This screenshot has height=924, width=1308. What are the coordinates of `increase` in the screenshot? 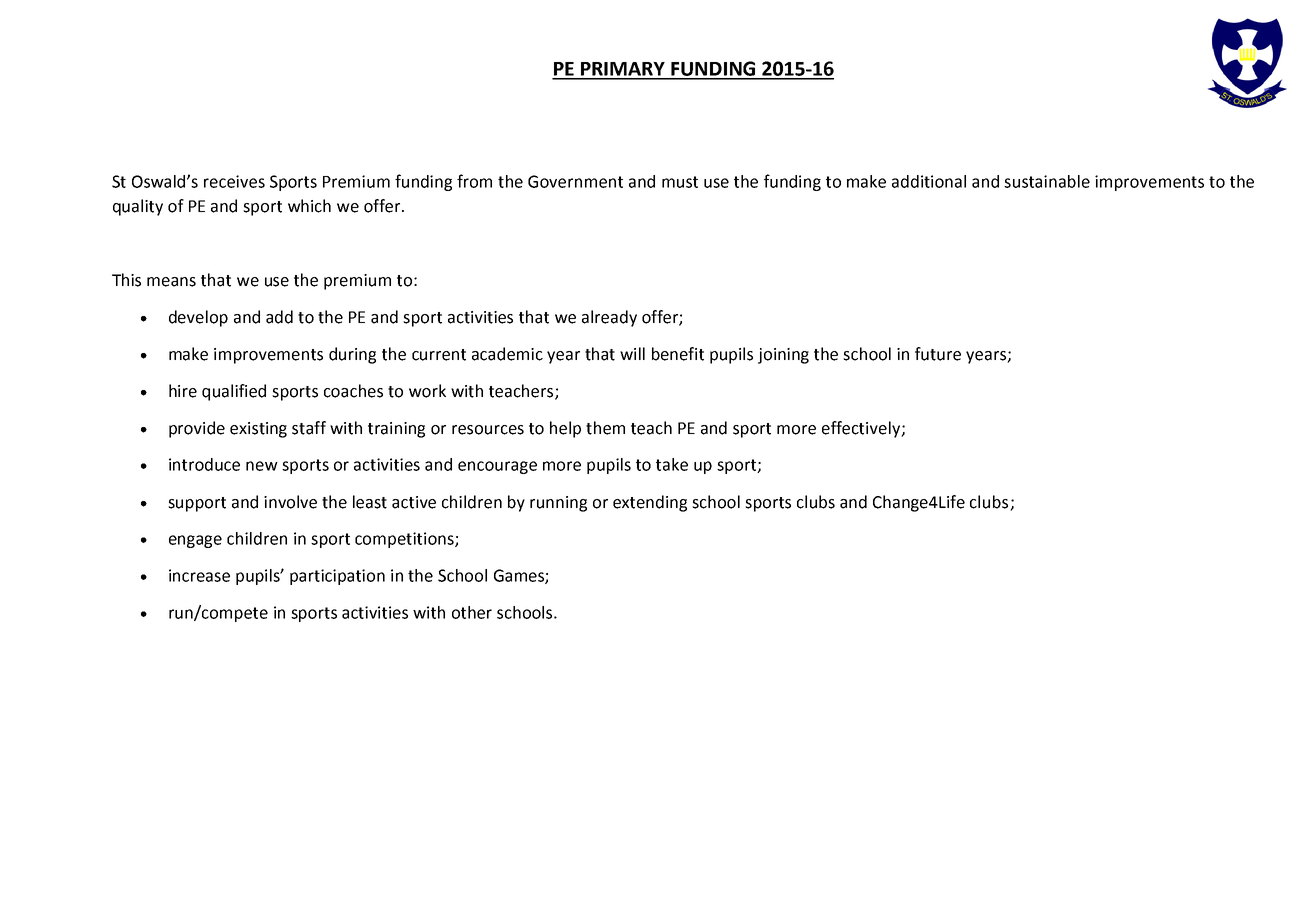 It's located at (199, 575).
